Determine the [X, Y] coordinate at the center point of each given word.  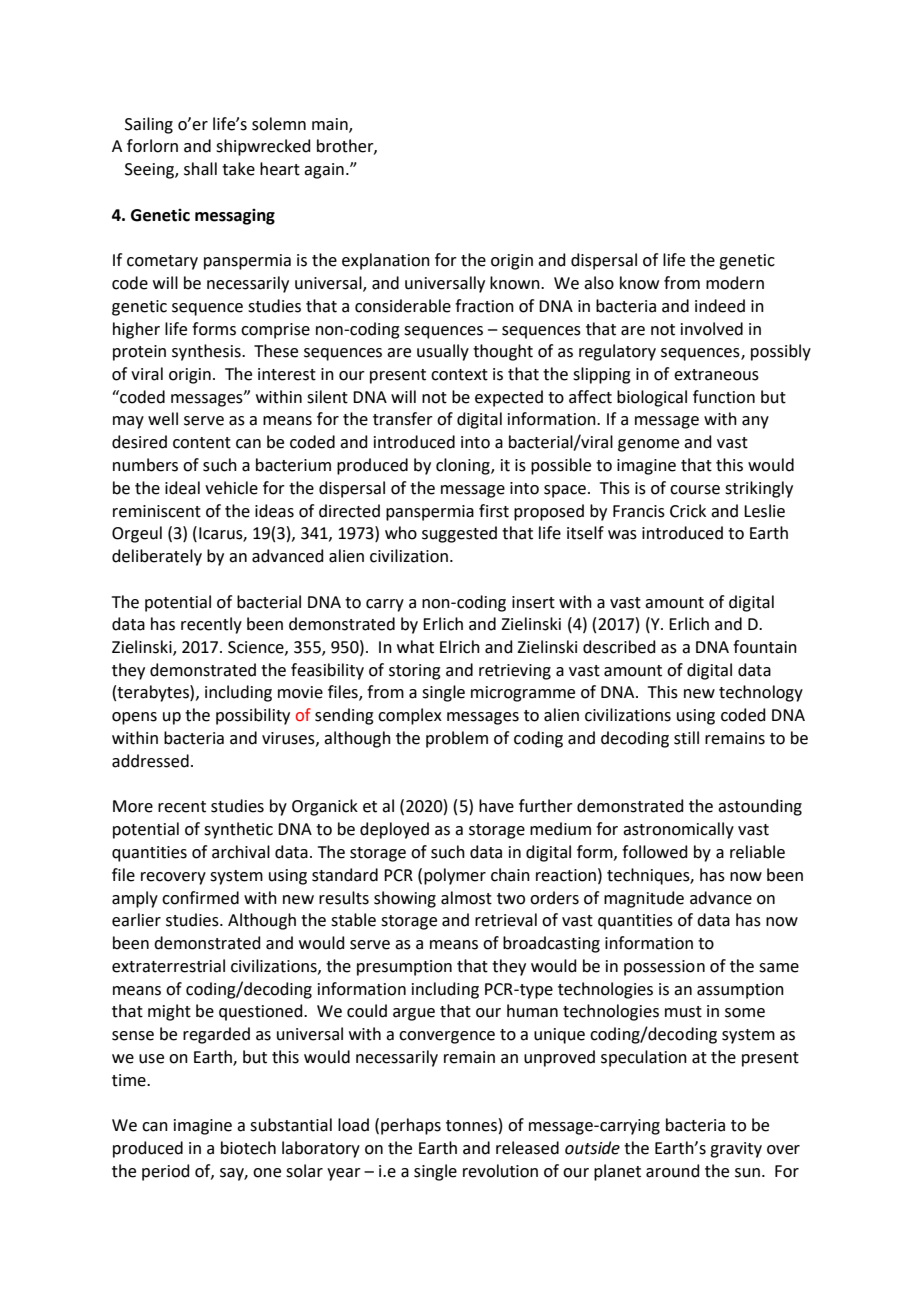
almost [466, 898]
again [324, 171]
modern [735, 283]
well [163, 419]
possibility [253, 716]
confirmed [200, 898]
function [724, 397]
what [415, 647]
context [459, 375]
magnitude [644, 899]
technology [761, 693]
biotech [248, 1148]
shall [200, 169]
